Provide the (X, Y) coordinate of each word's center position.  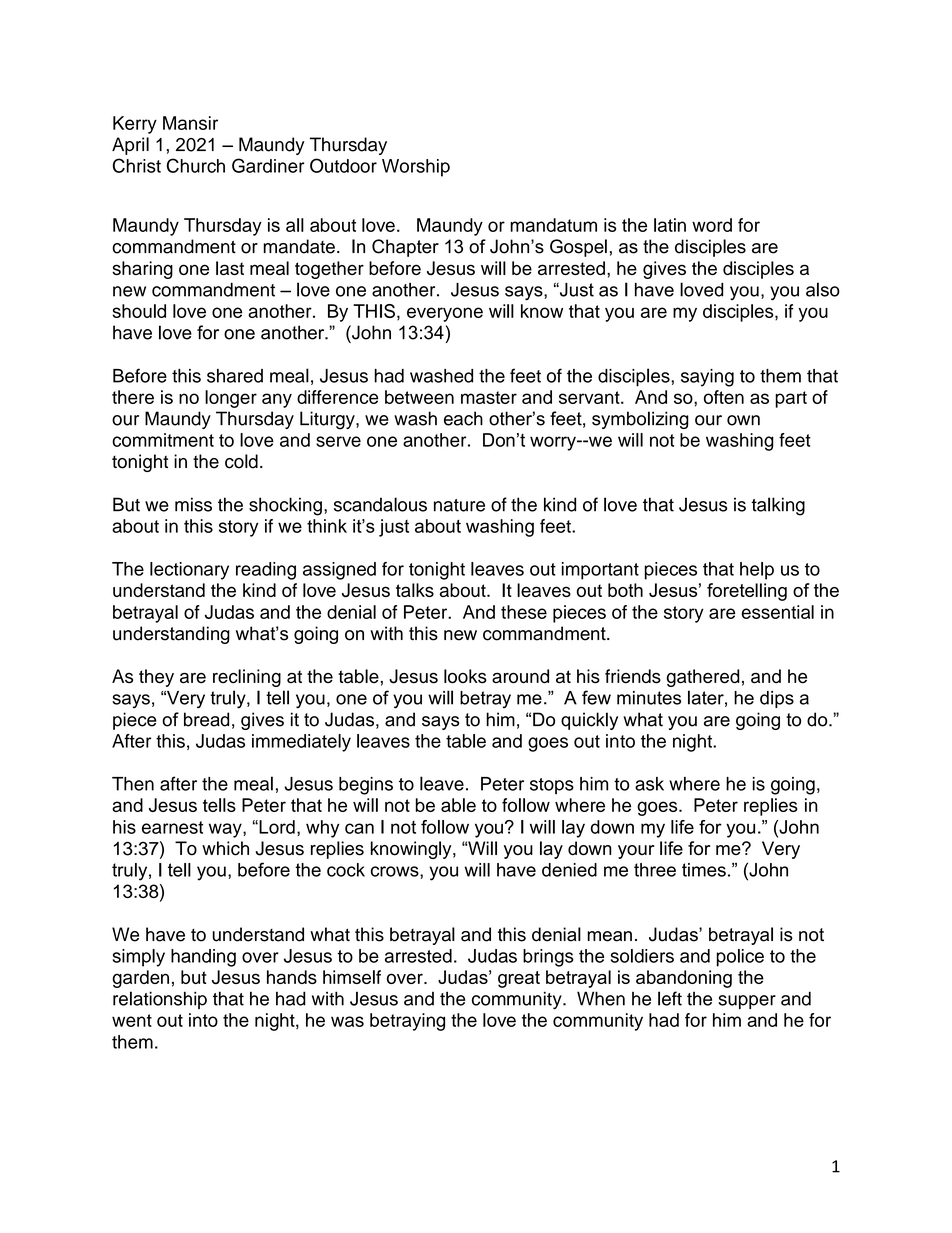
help (757, 571)
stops (552, 786)
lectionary (189, 571)
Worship (416, 168)
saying (707, 378)
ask (649, 784)
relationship (160, 1000)
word (712, 225)
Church (196, 165)
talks (415, 590)
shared (235, 376)
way (226, 830)
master (489, 397)
